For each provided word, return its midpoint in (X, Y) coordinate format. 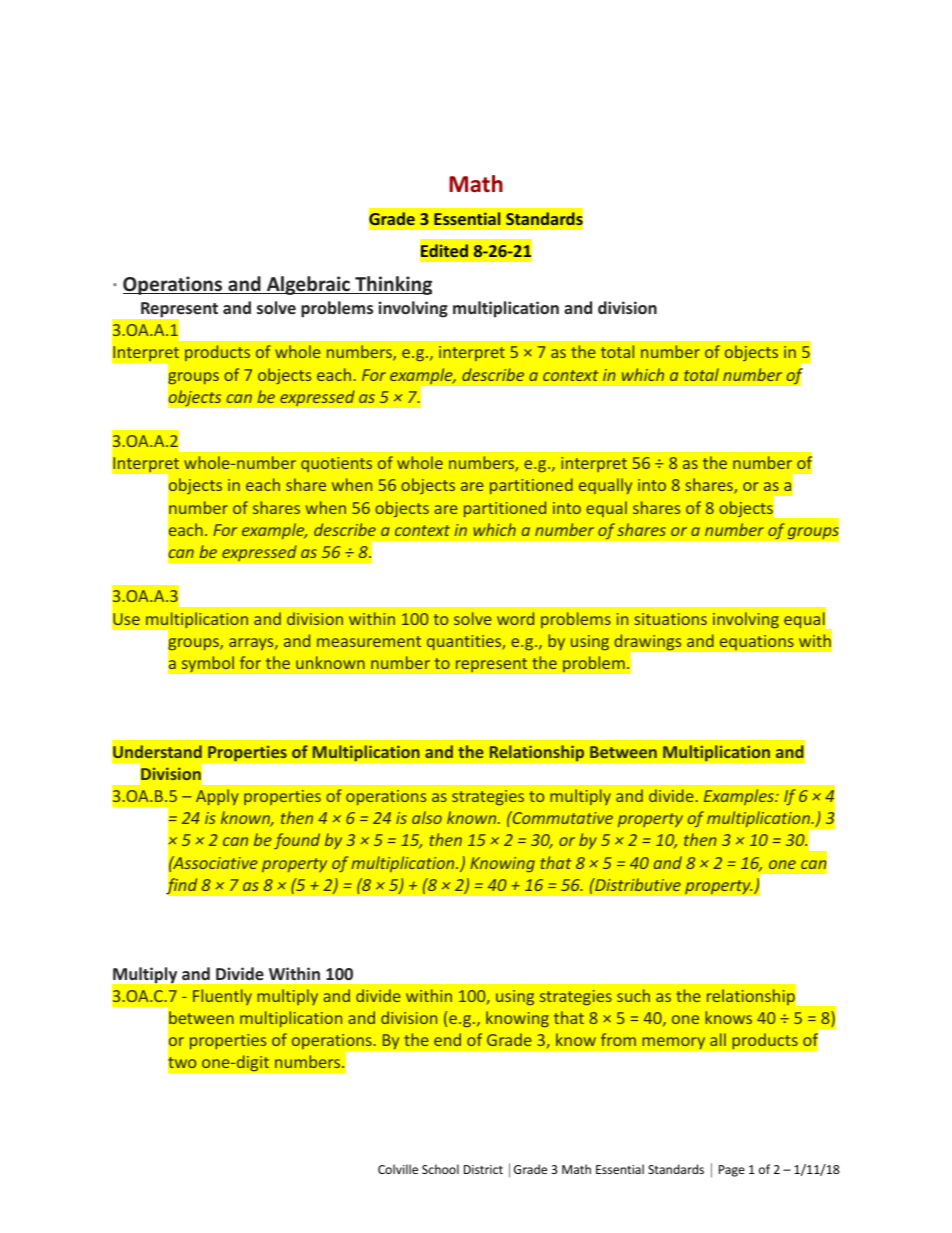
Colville (398, 1169)
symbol (207, 664)
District (483, 1169)
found (297, 841)
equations (756, 642)
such (633, 995)
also (427, 817)
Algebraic (308, 285)
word (515, 618)
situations (670, 619)
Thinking (392, 285)
